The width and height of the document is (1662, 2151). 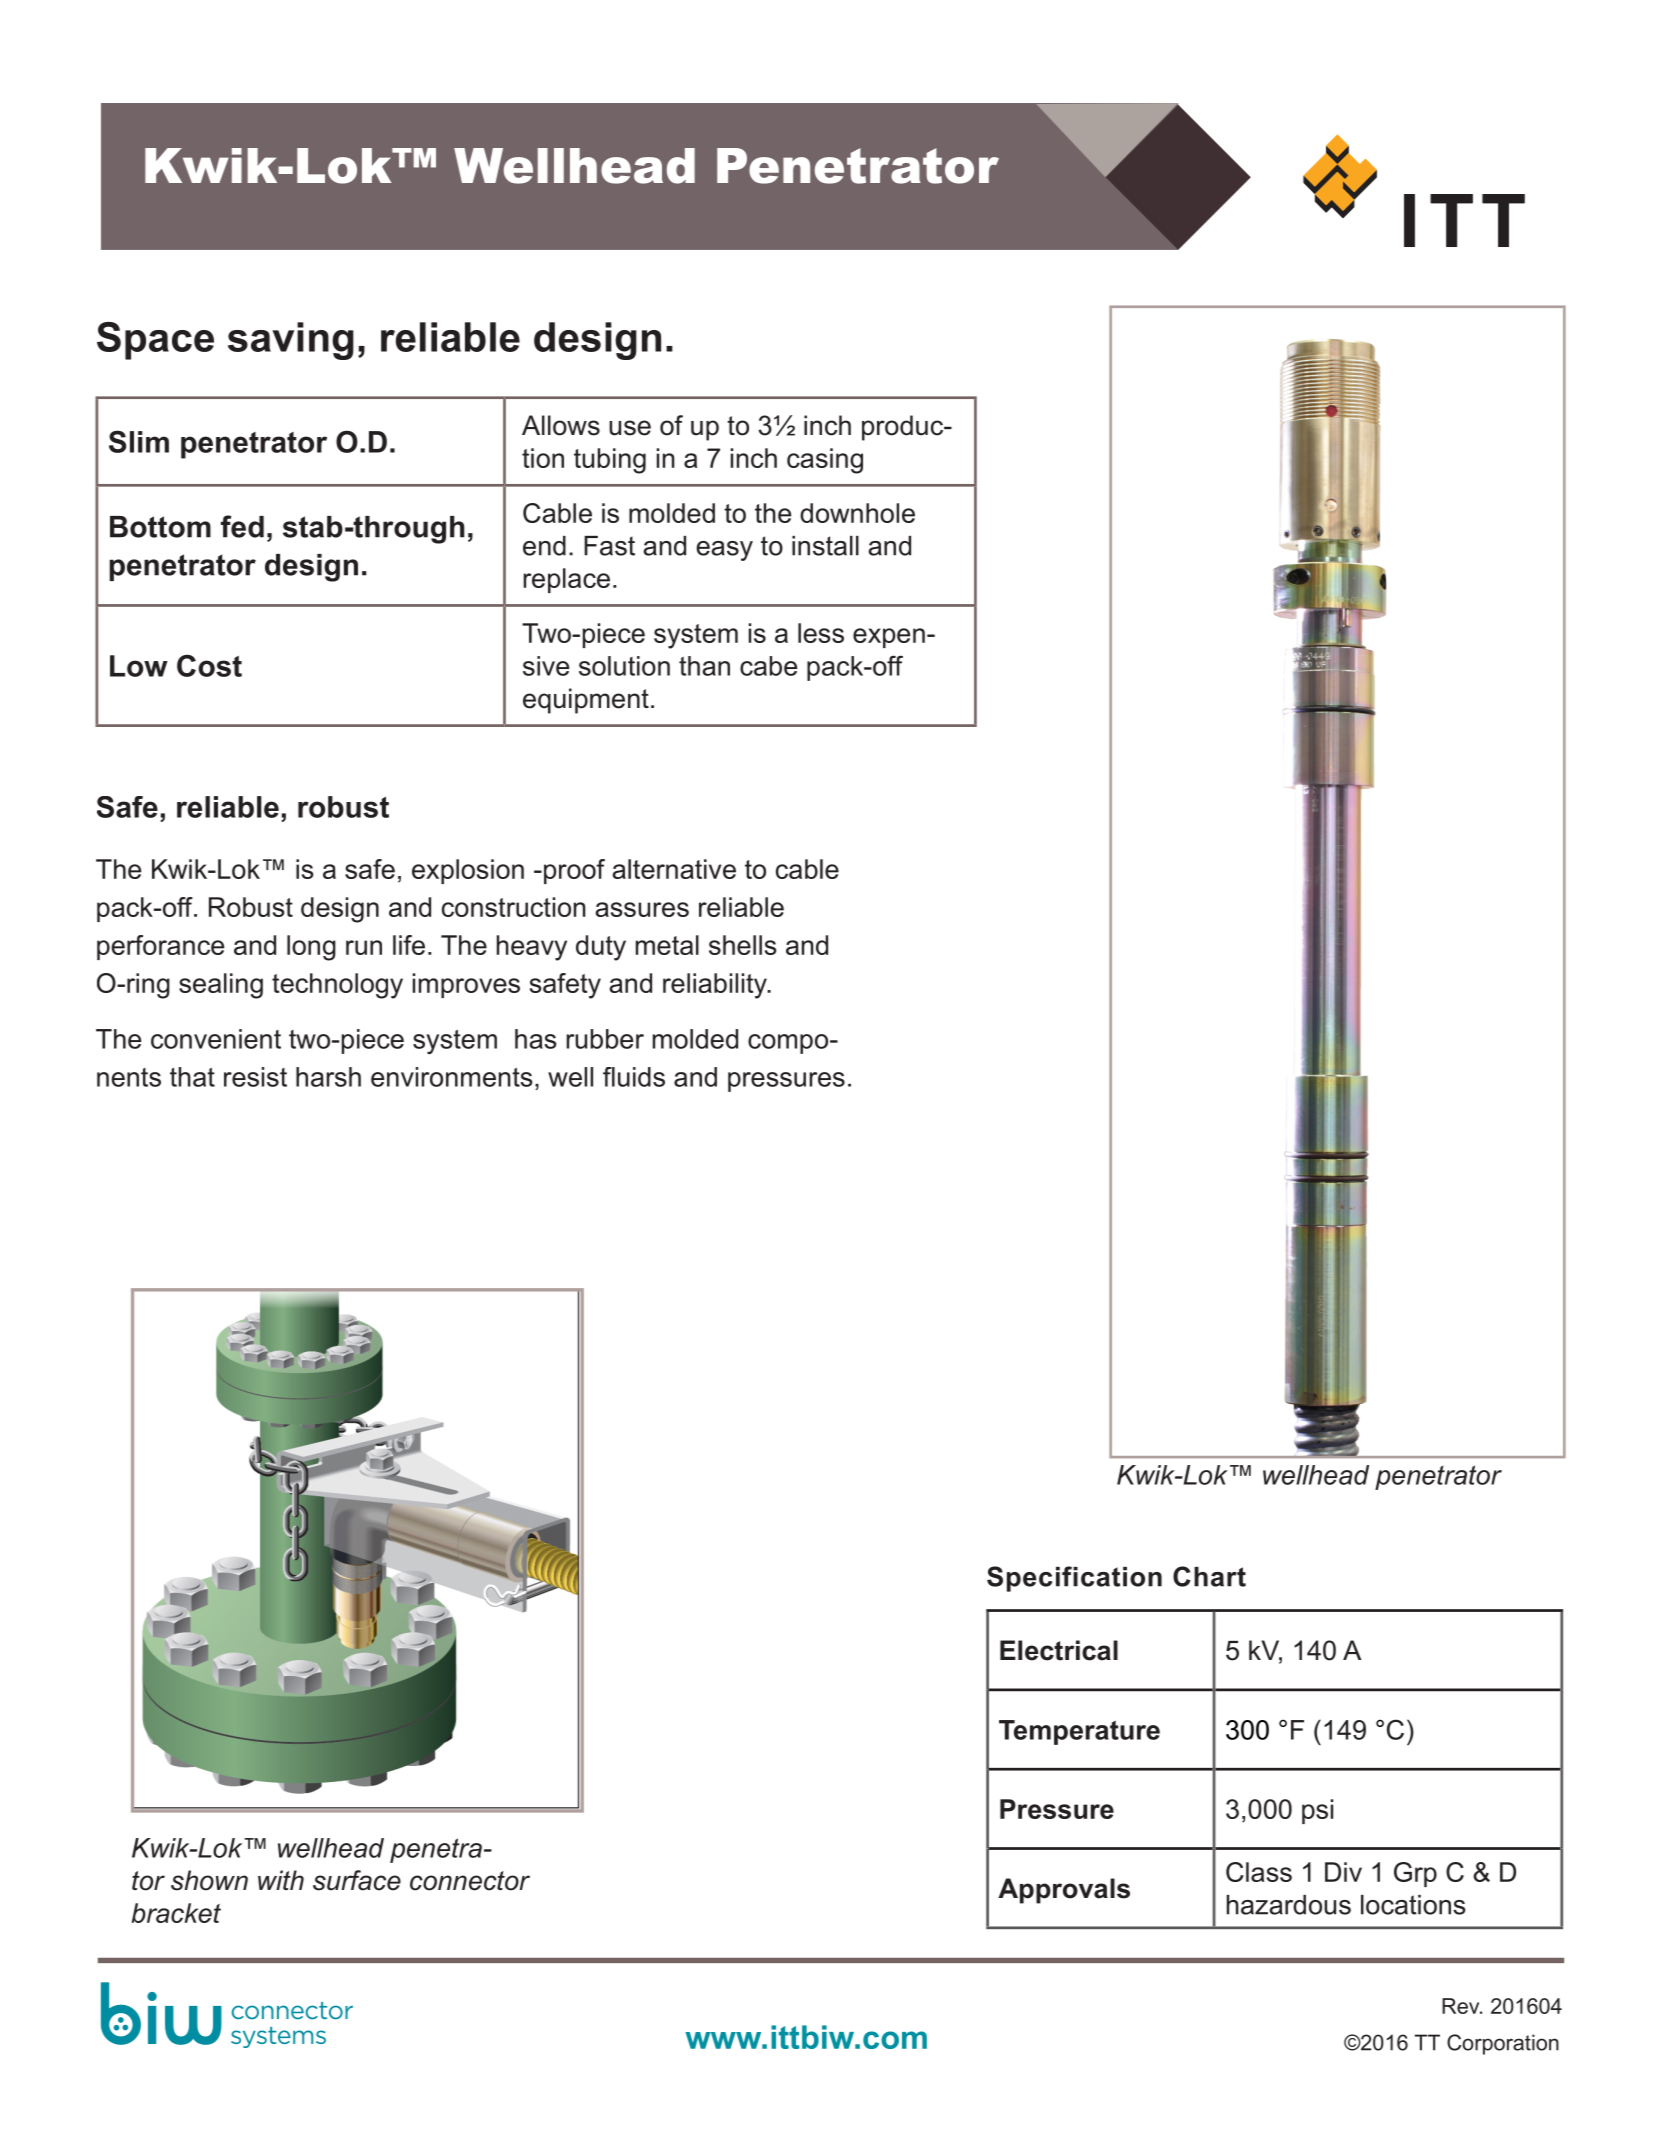 What do you see at coordinates (328, 1077) in the document?
I see `harsh` at bounding box center [328, 1077].
